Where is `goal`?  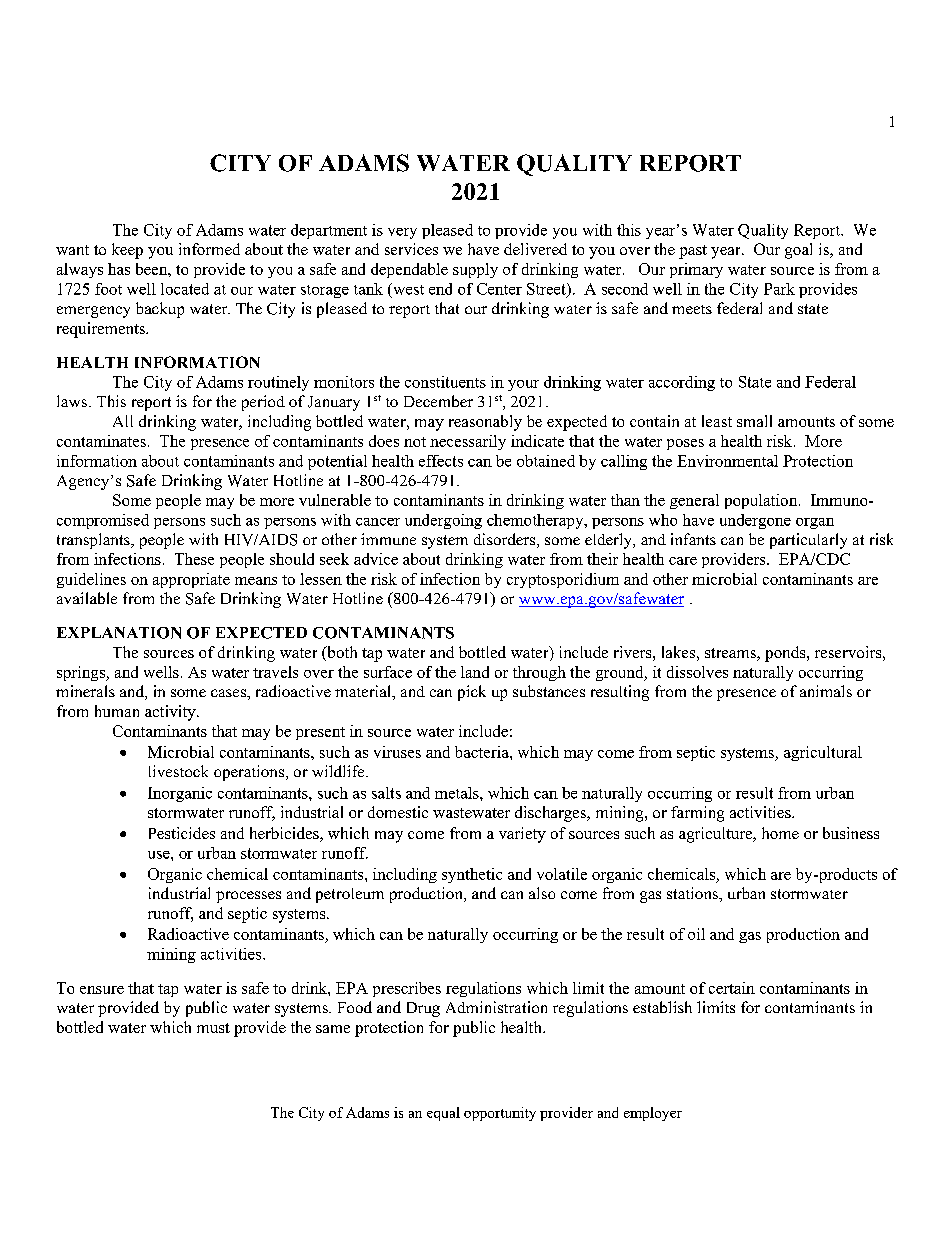 goal is located at coordinates (798, 251).
